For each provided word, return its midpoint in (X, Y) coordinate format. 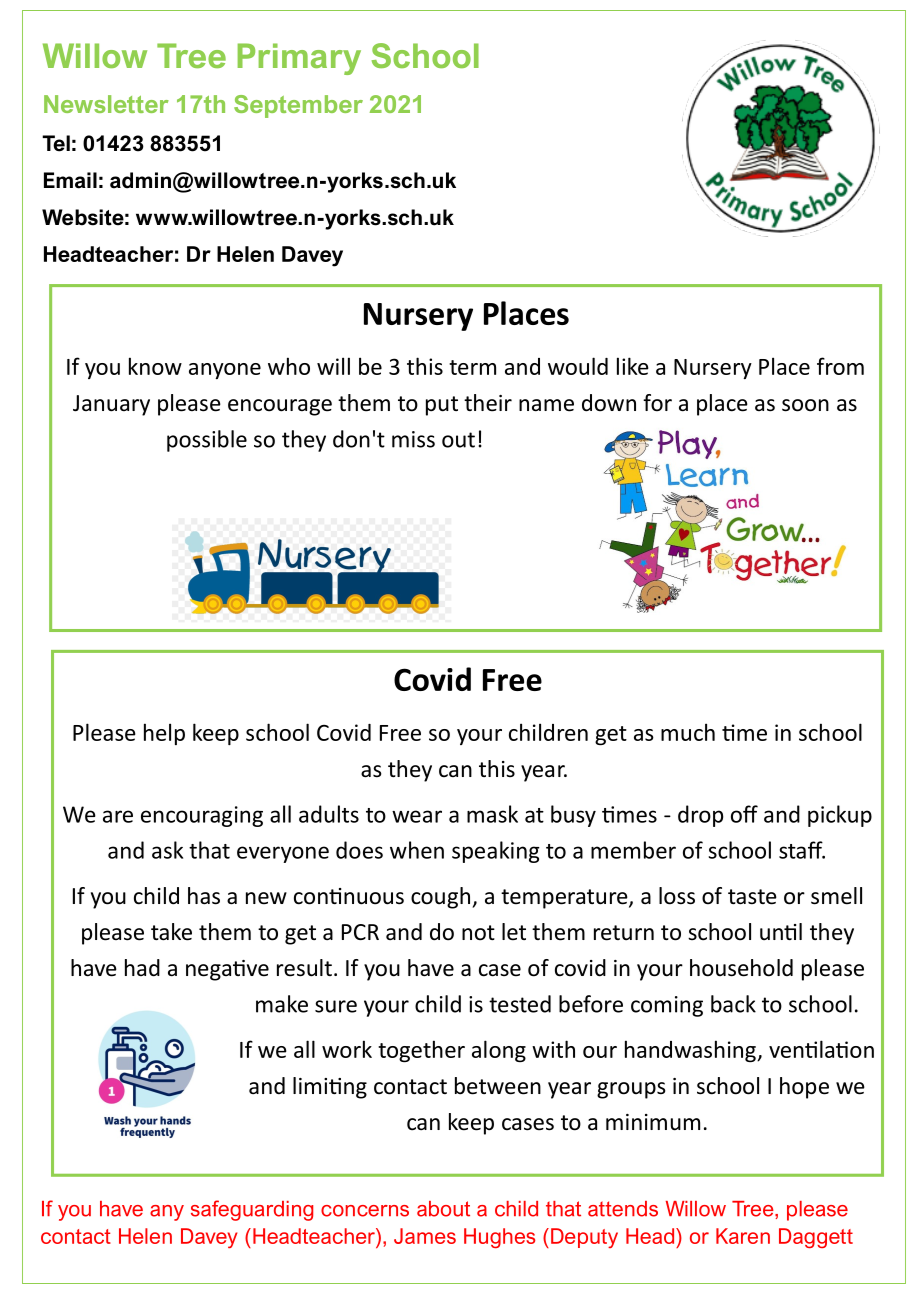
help (164, 734)
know (155, 366)
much (688, 732)
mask (492, 814)
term (472, 367)
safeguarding (252, 1210)
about (443, 1209)
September (298, 106)
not (478, 933)
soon (805, 405)
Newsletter (106, 104)
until (781, 932)
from (840, 366)
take (171, 932)
